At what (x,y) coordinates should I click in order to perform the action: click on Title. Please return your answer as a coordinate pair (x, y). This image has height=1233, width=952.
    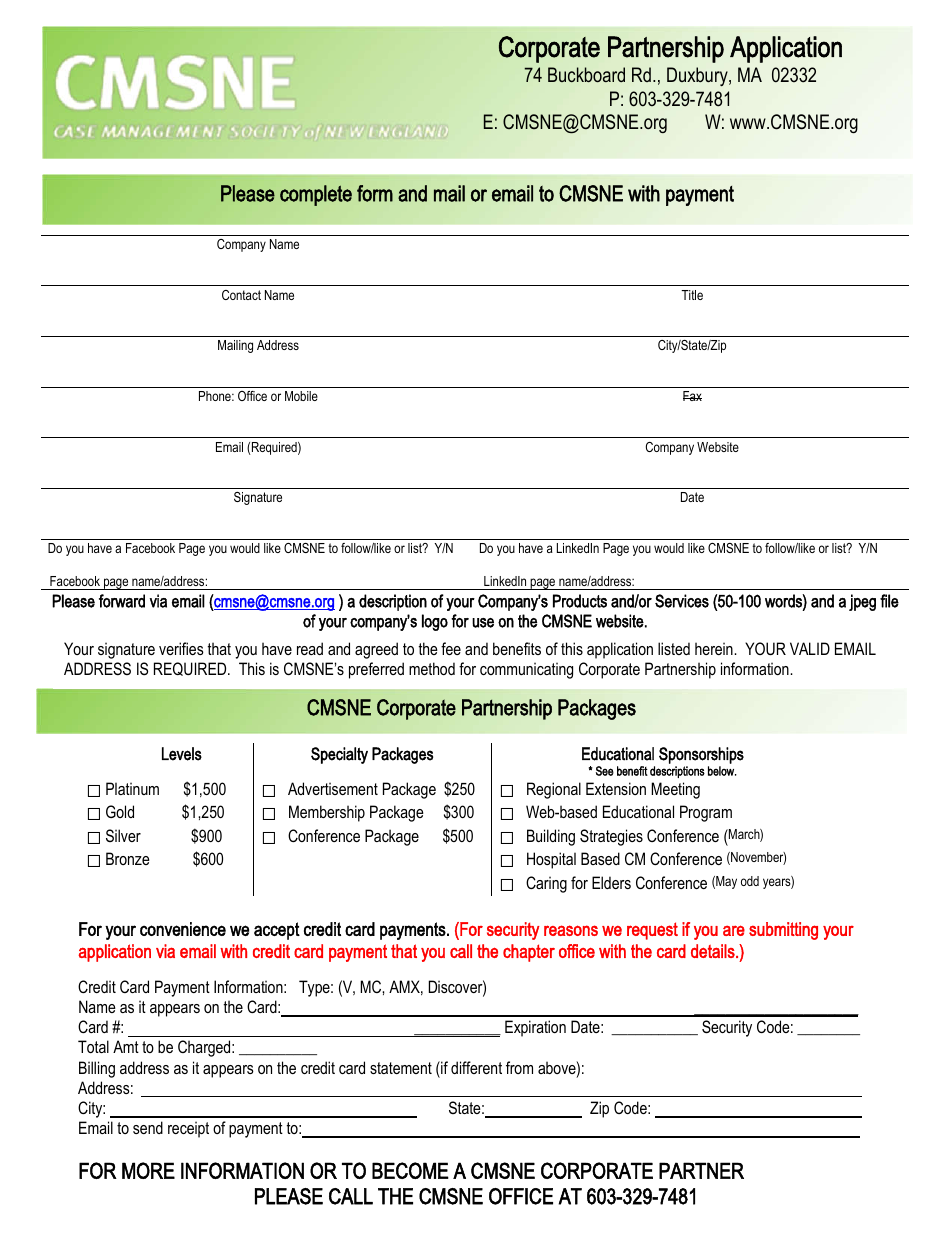
    Looking at the image, I should click on (692, 295).
